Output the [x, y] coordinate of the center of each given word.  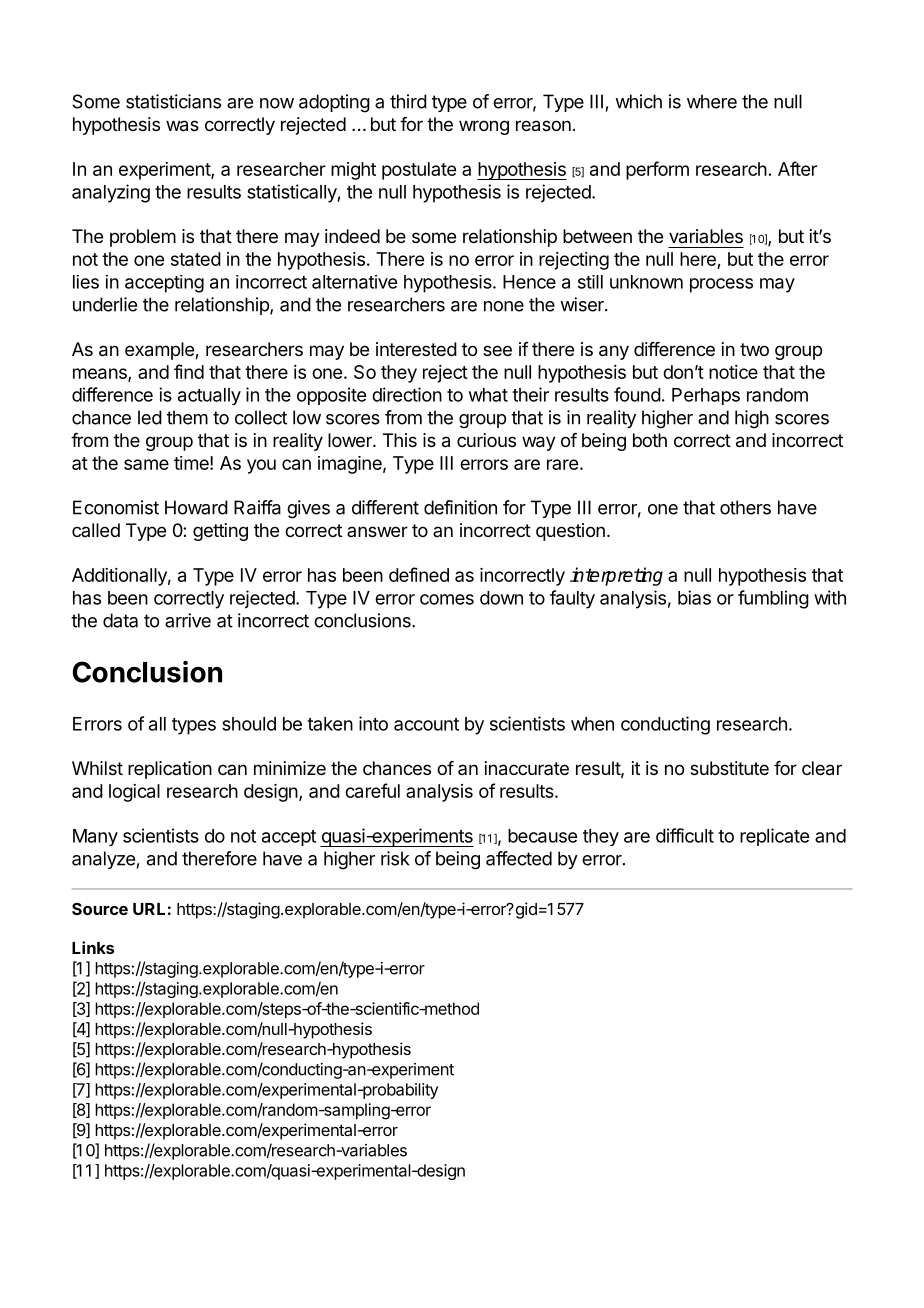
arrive [188, 620]
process [721, 285]
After [797, 168]
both [650, 440]
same [146, 464]
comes [447, 599]
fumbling [773, 599]
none [504, 306]
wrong [484, 127]
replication [170, 770]
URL [149, 909]
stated [196, 259]
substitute [729, 768]
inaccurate [527, 768]
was [182, 126]
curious [486, 440]
